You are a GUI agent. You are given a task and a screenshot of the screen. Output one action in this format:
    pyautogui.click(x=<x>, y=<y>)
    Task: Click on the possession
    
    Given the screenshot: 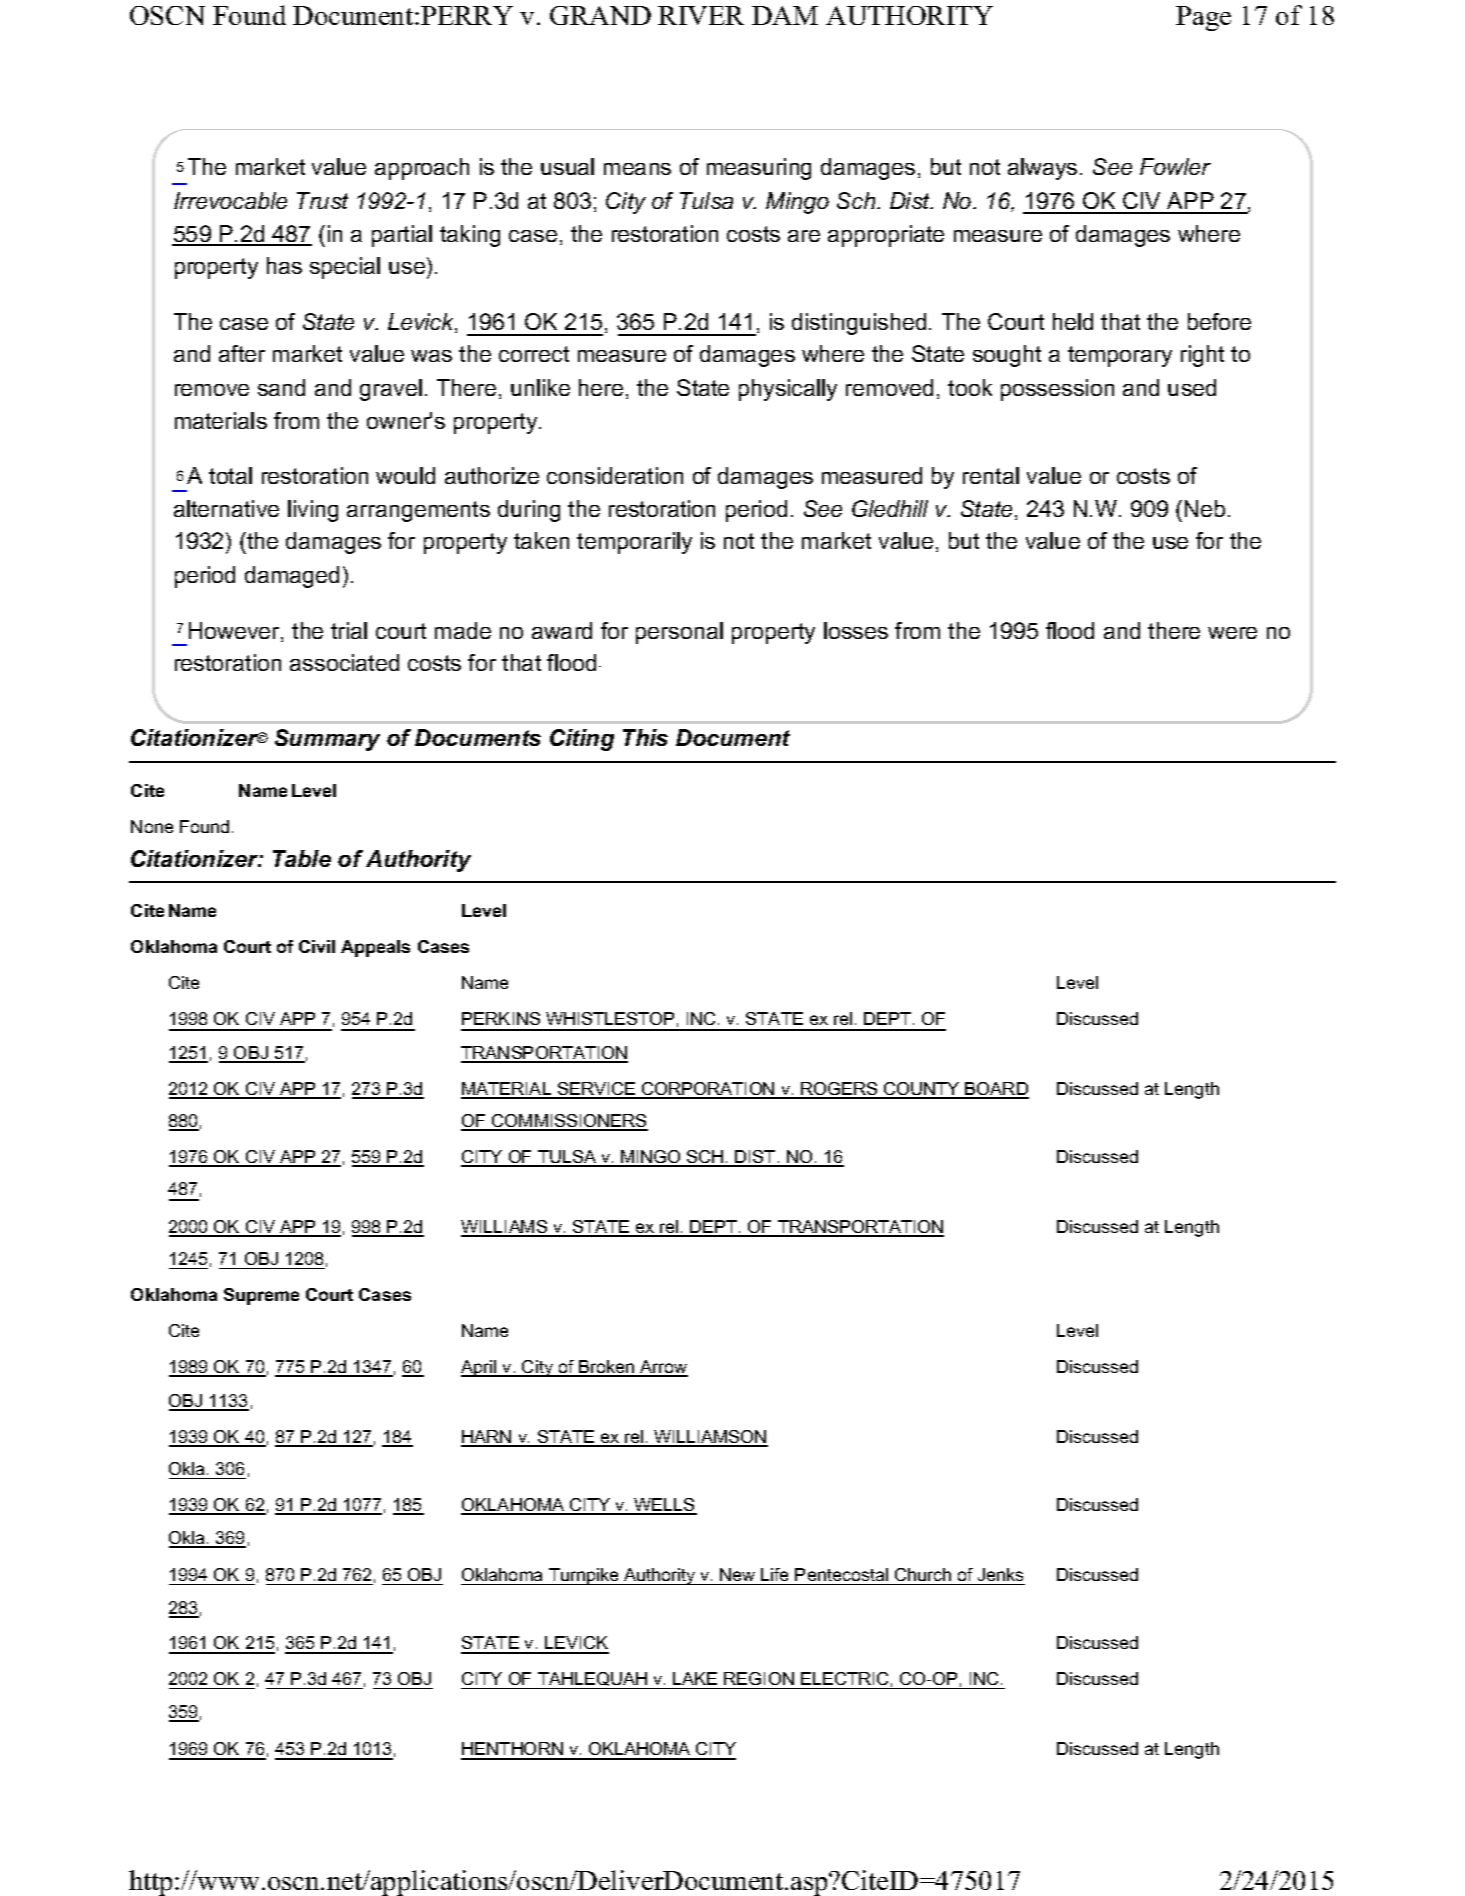 What is the action you would take?
    pyautogui.click(x=1057, y=390)
